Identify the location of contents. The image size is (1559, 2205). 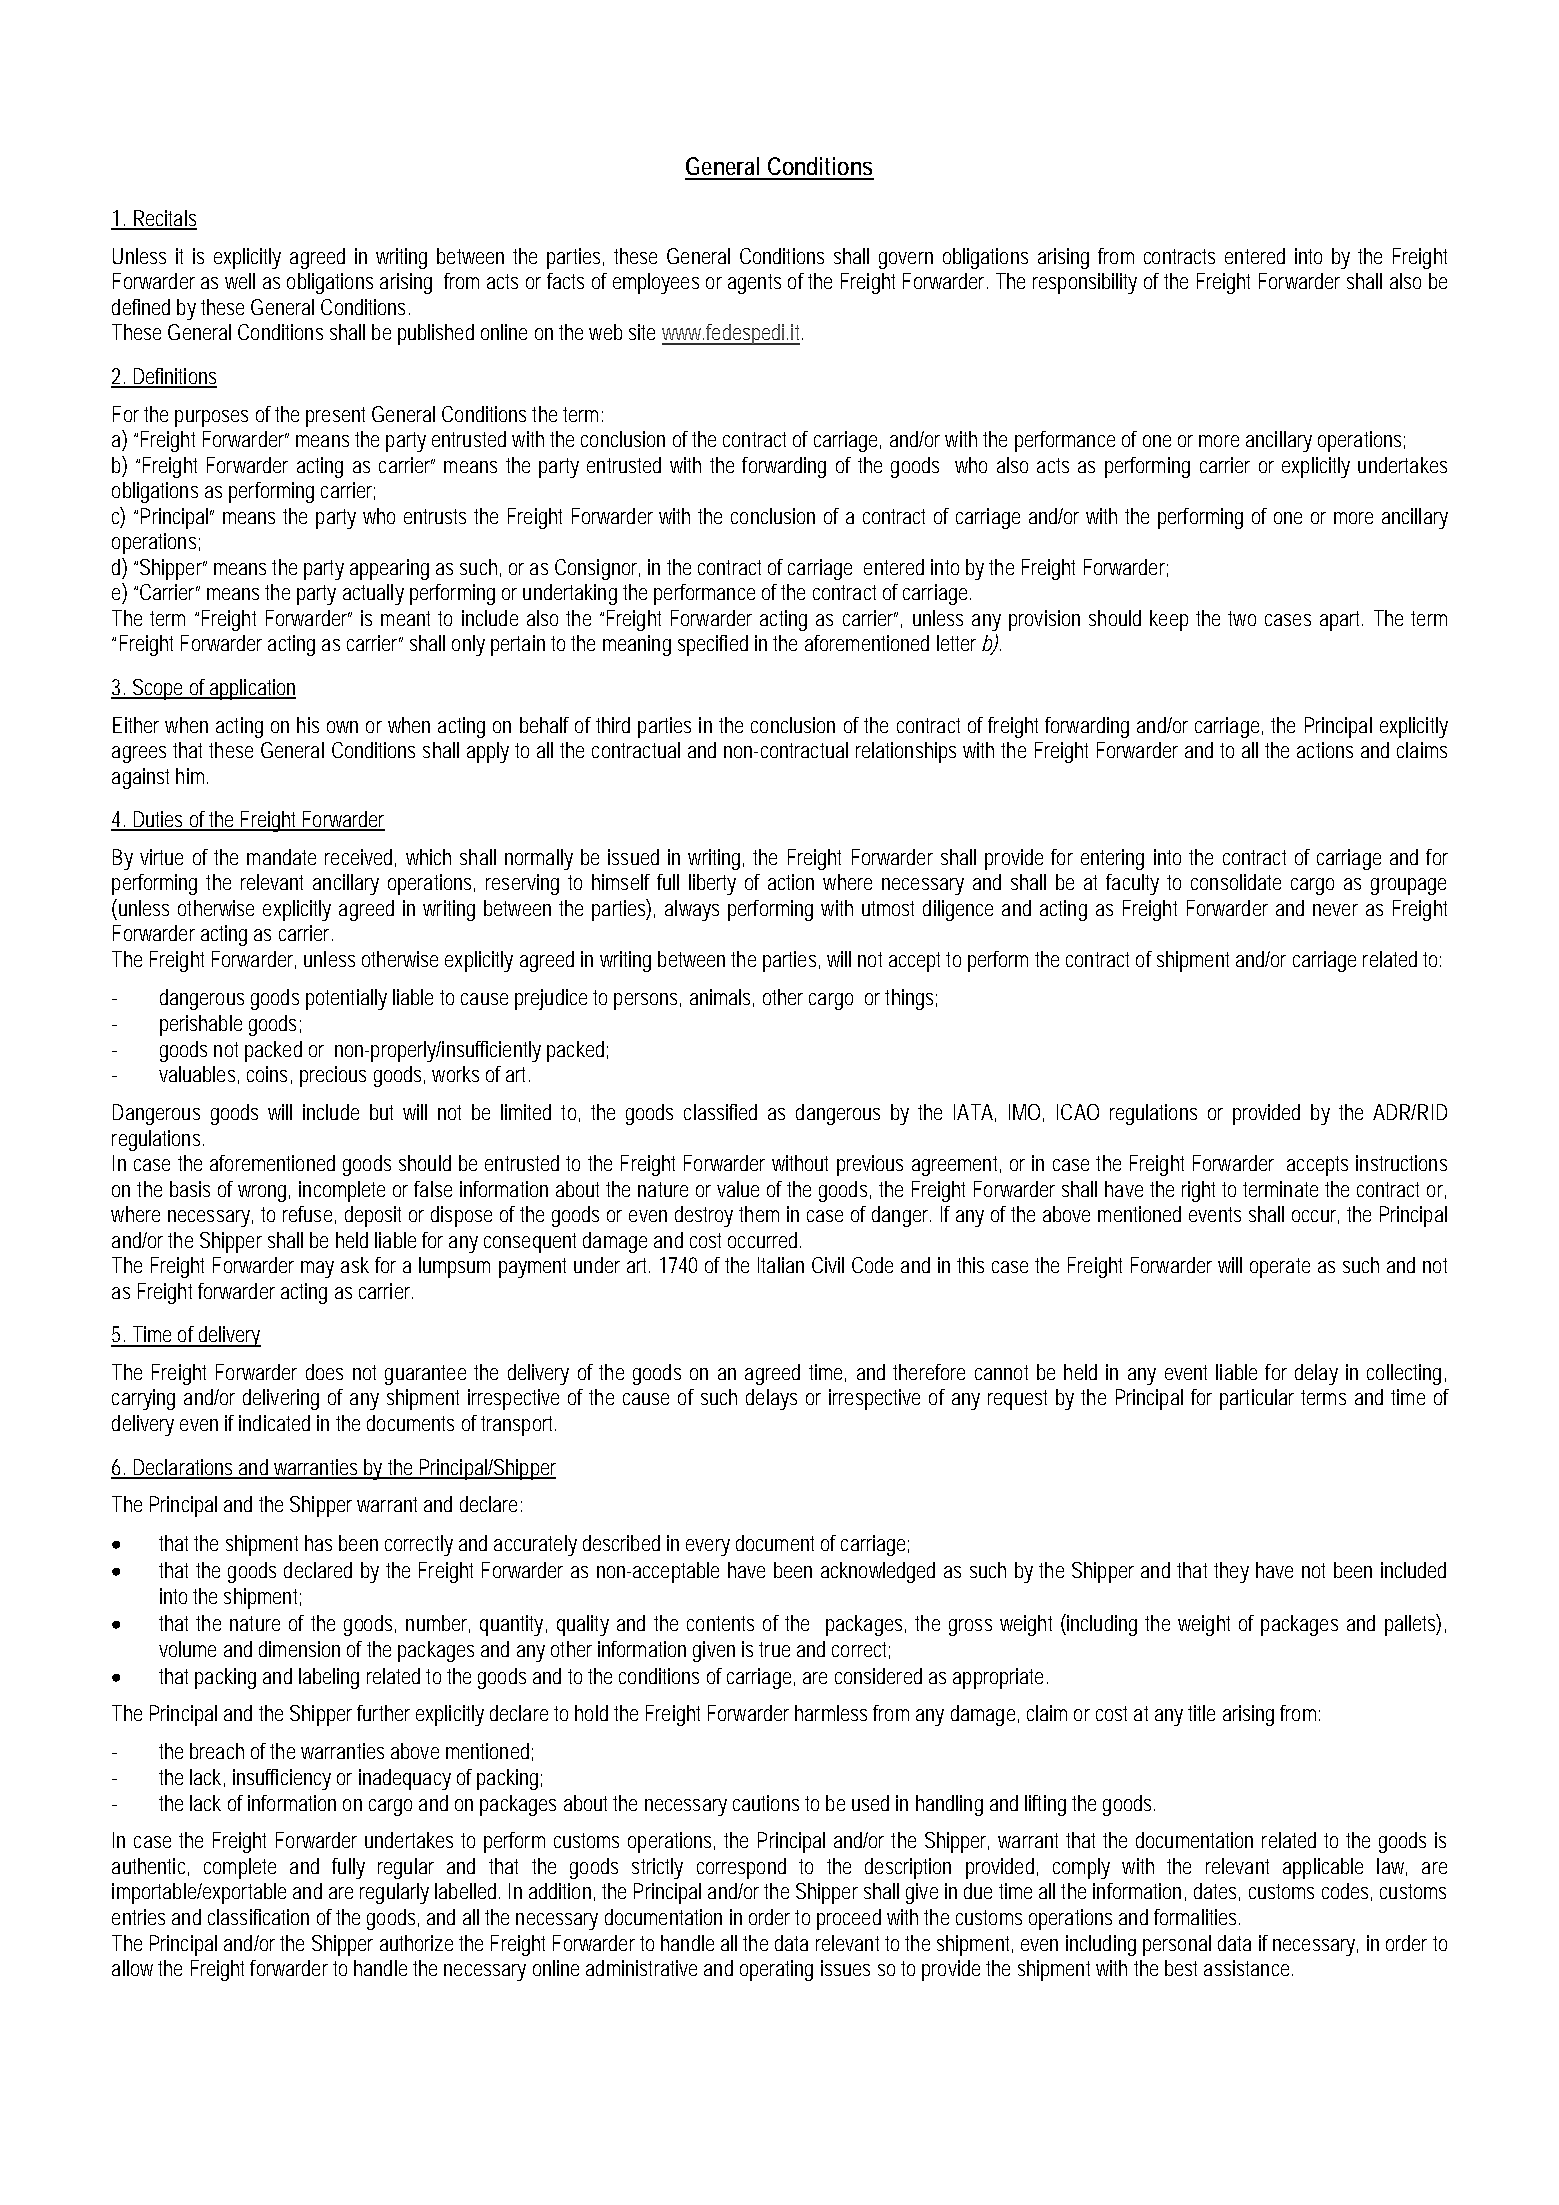
(720, 1623).
